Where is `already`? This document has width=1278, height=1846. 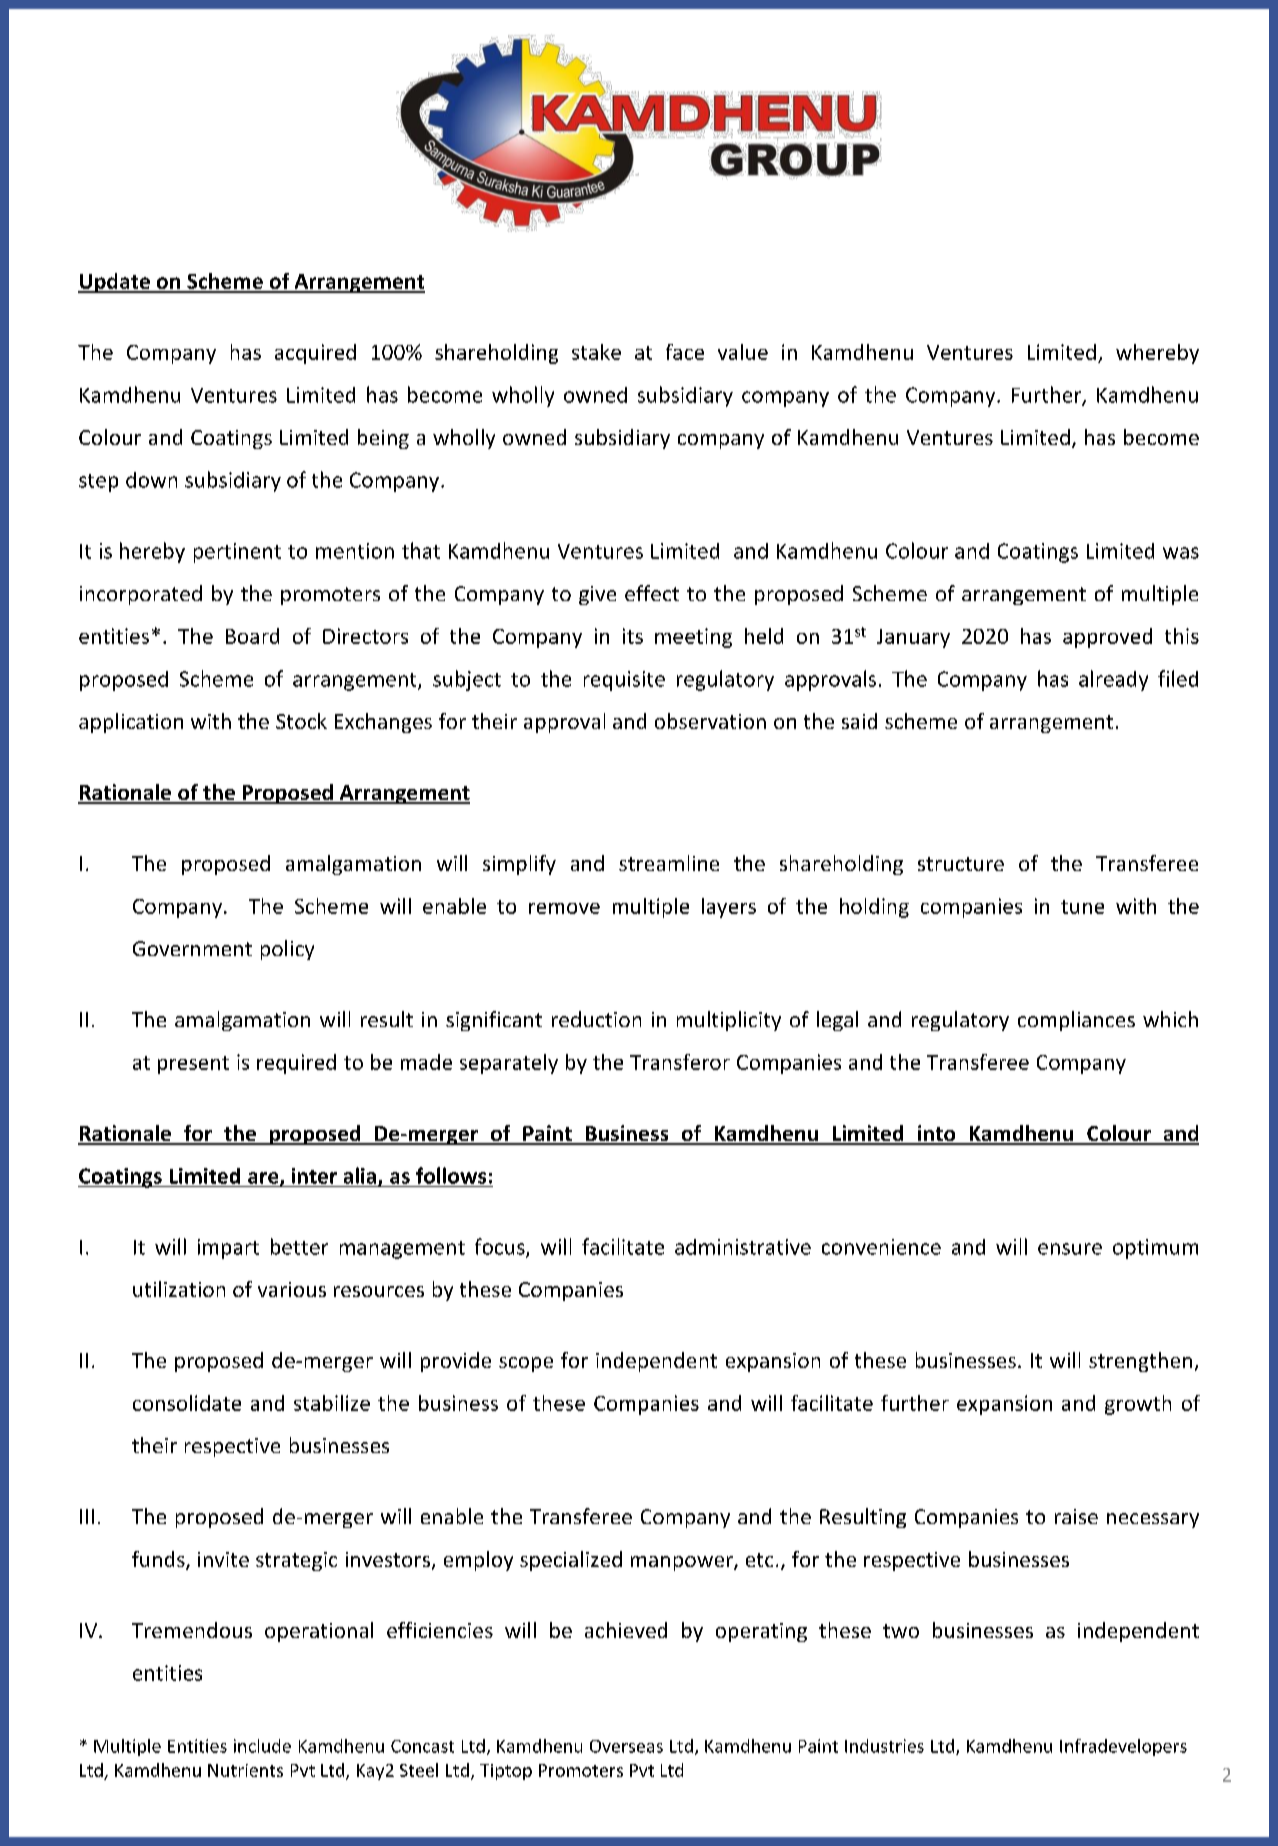 already is located at coordinates (1113, 680).
